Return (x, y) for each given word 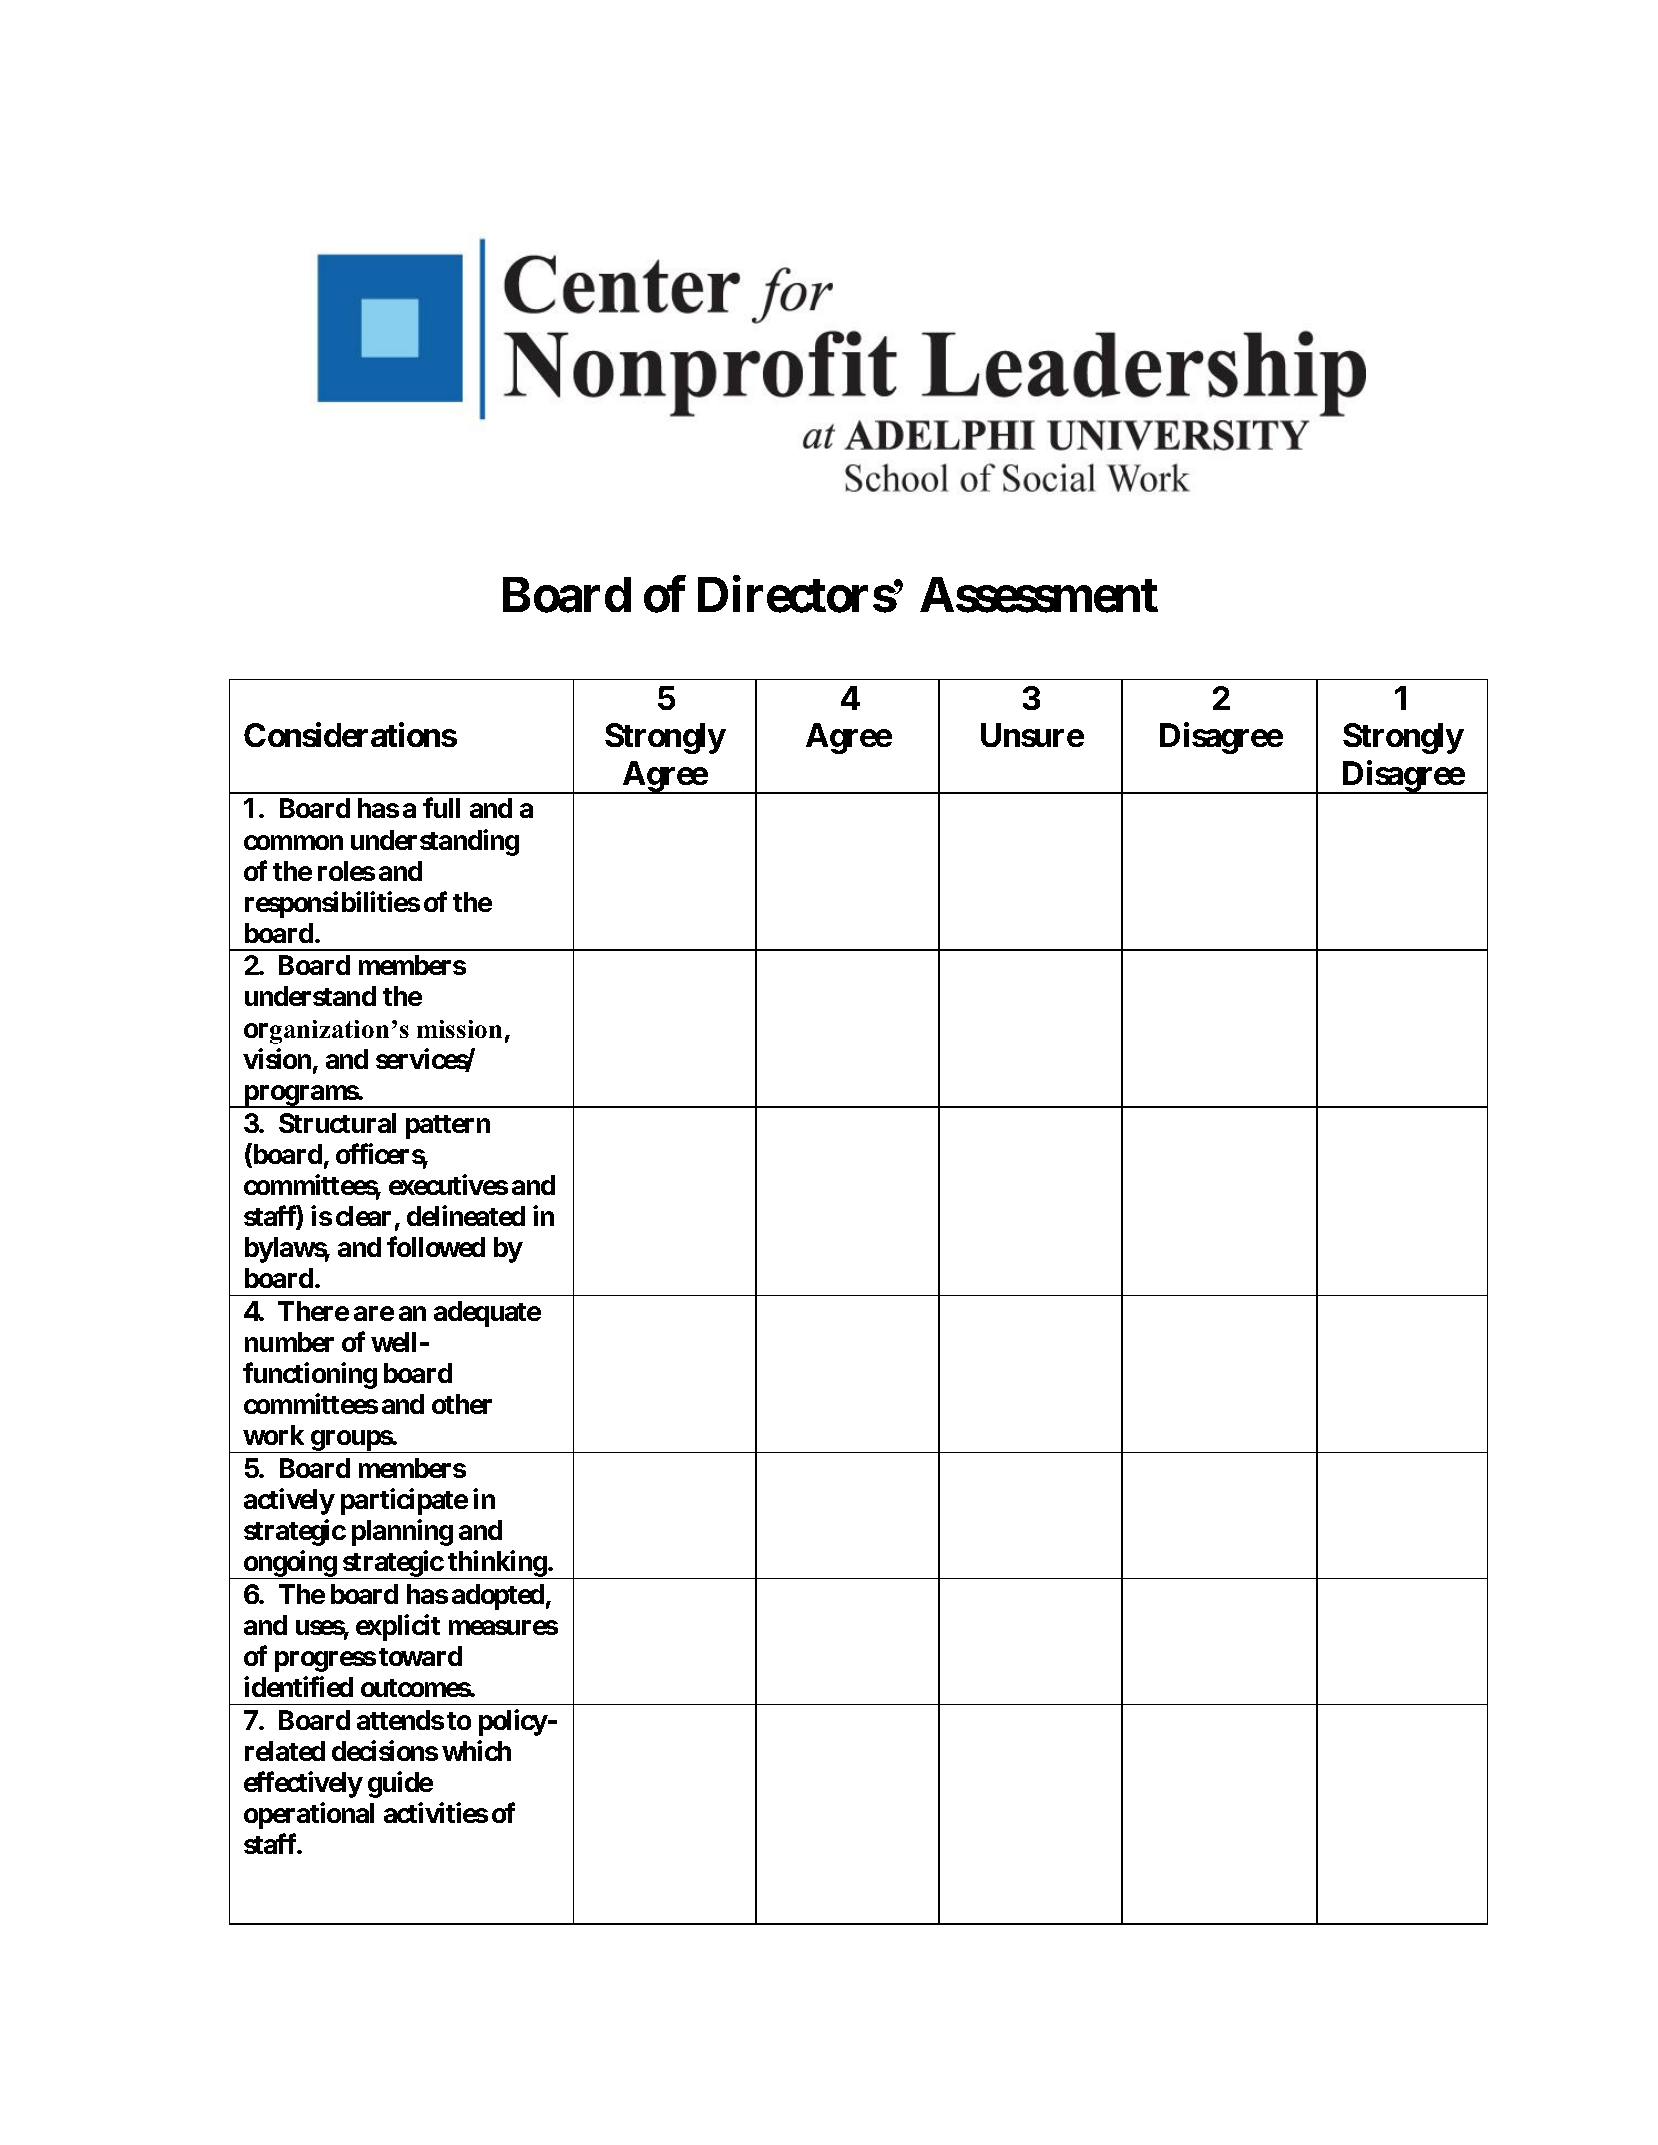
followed (436, 1247)
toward (420, 1656)
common (293, 842)
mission (459, 1029)
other (462, 1404)
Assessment (1039, 595)
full (441, 808)
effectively (303, 1785)
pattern (448, 1127)
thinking (497, 1564)
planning (402, 1533)
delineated (466, 1215)
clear (363, 1216)
